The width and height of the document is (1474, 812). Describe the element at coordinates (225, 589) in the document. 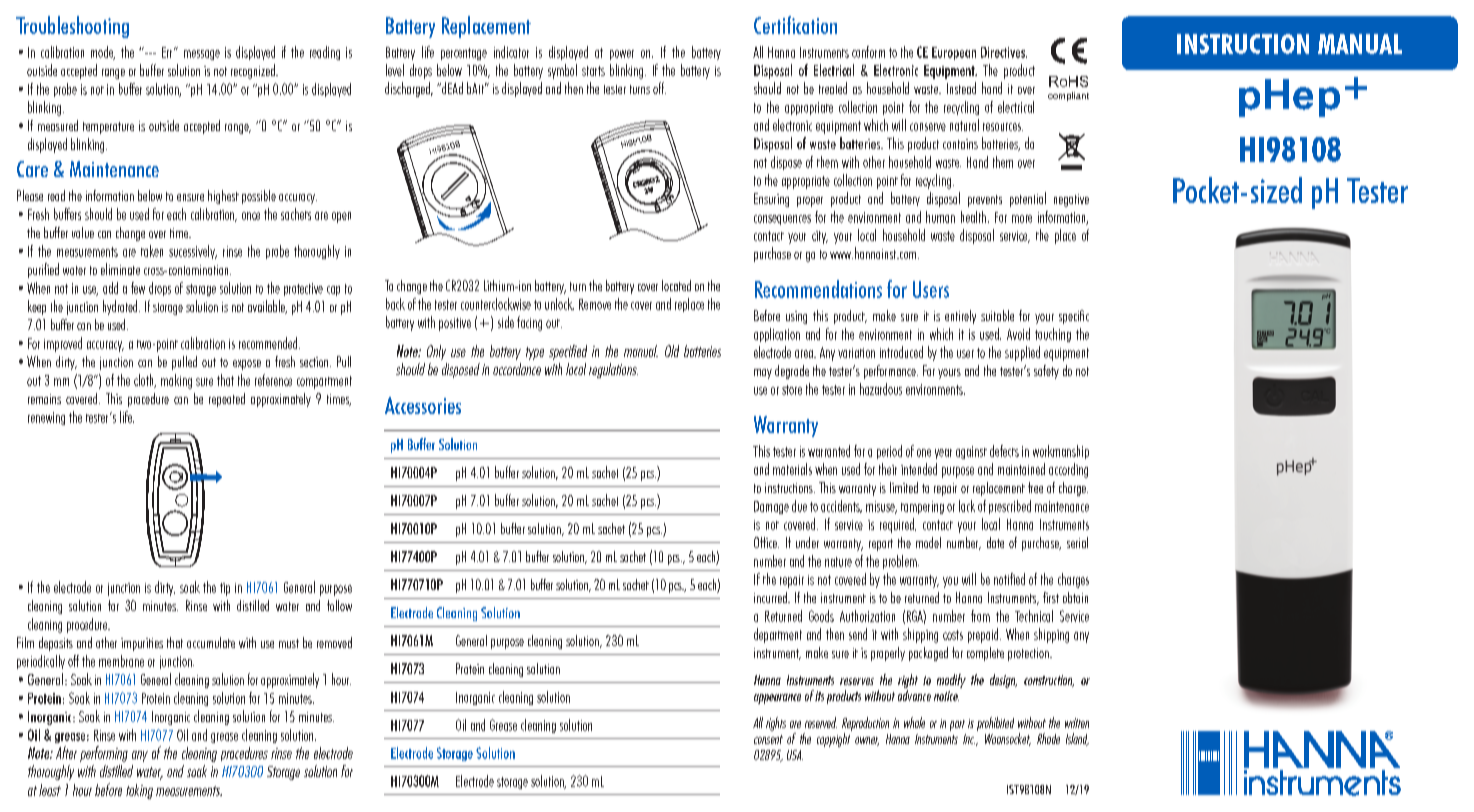

I see `tip` at that location.
